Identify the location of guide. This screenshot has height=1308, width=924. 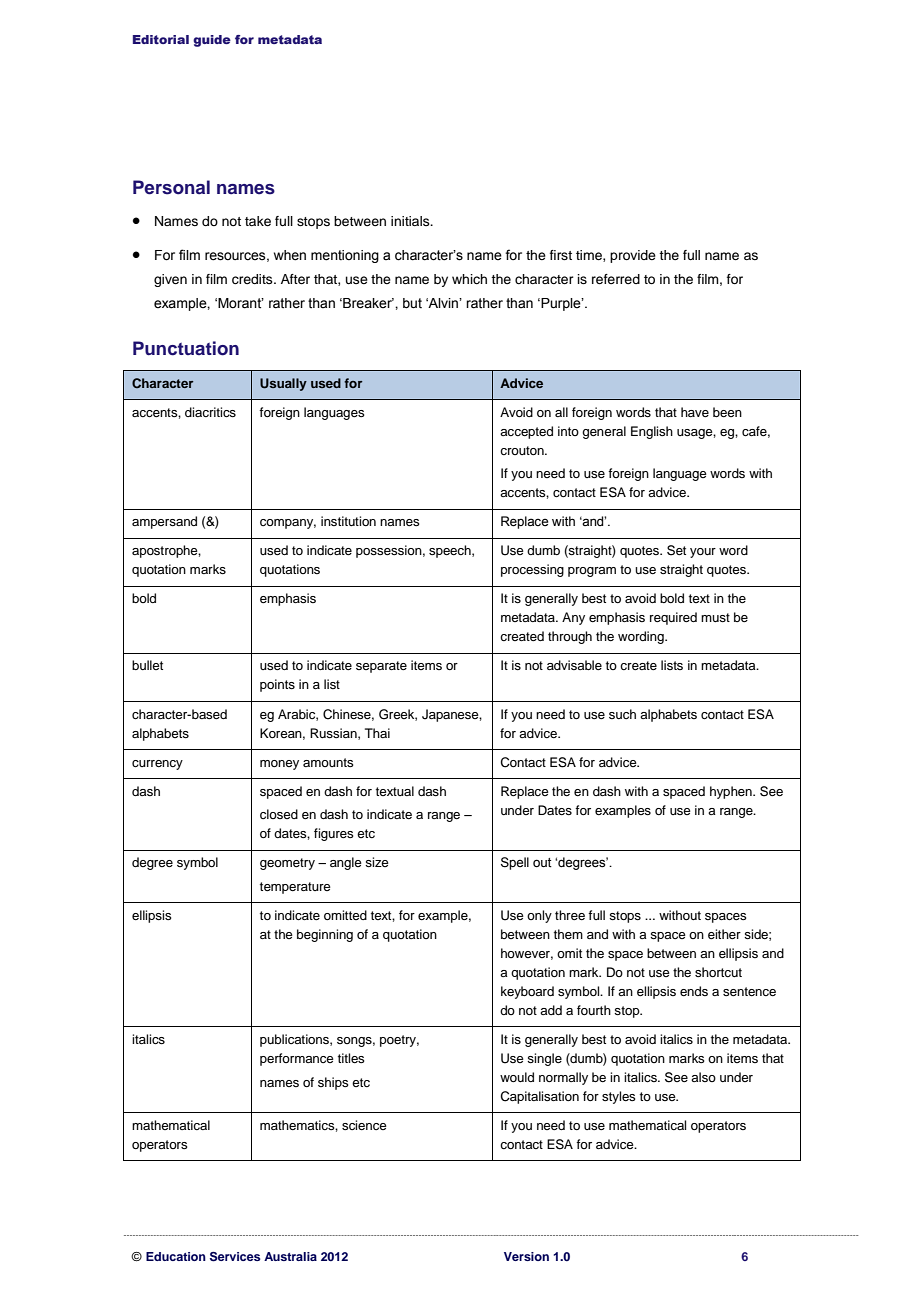
(212, 41).
